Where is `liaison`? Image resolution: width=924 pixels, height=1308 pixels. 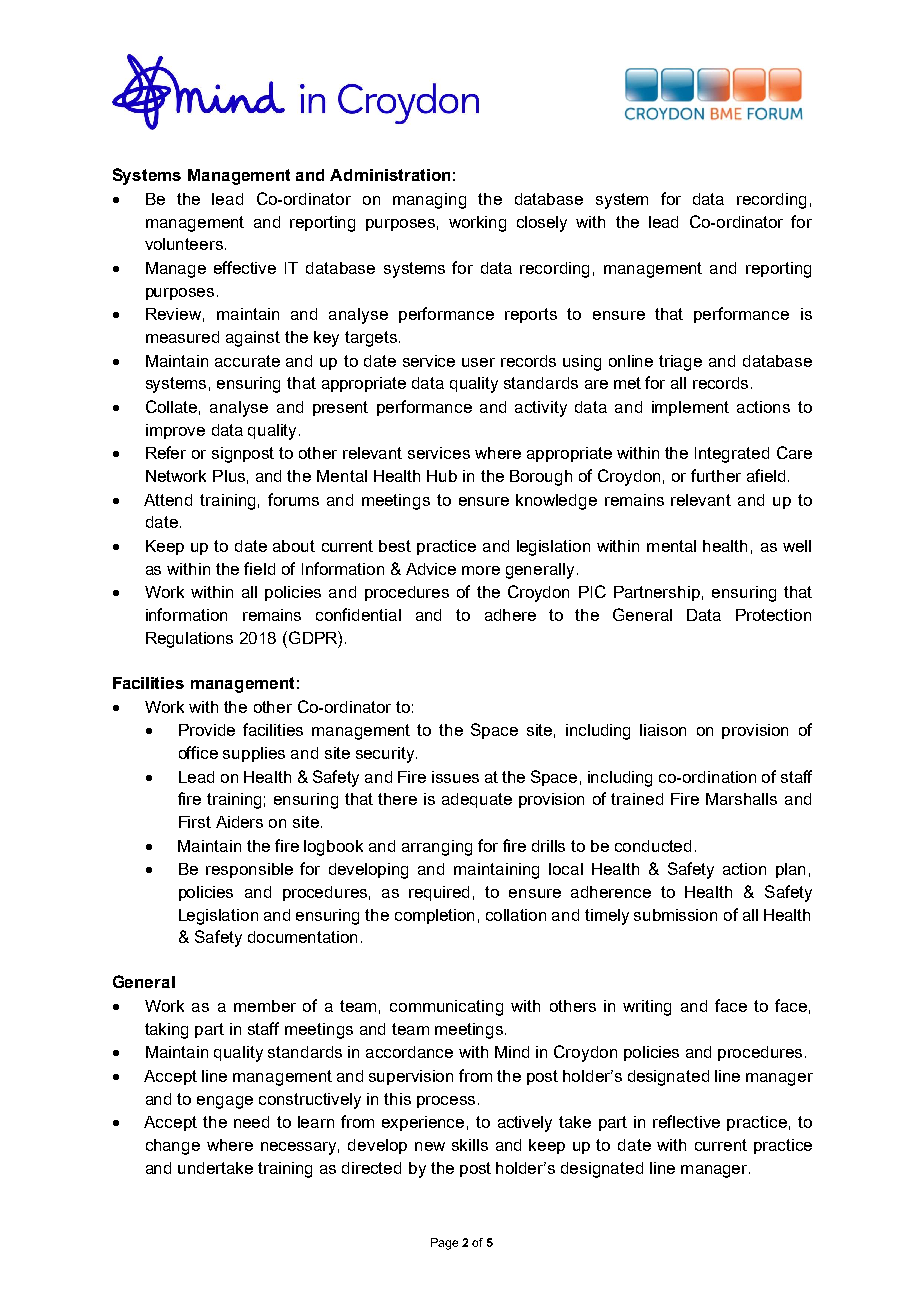 liaison is located at coordinates (663, 730).
